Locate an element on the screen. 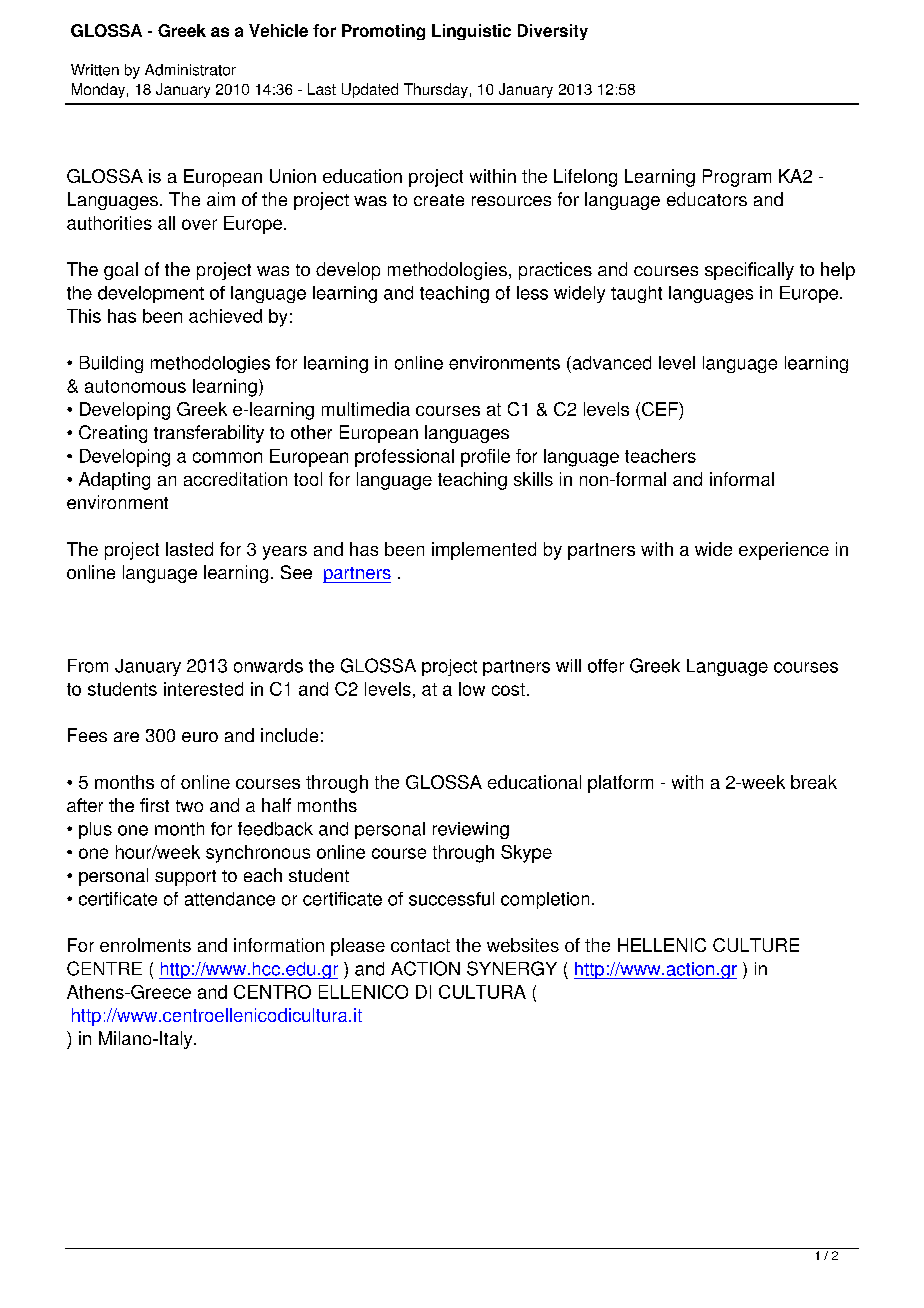 This screenshot has width=924, height=1308. Program is located at coordinates (737, 178).
